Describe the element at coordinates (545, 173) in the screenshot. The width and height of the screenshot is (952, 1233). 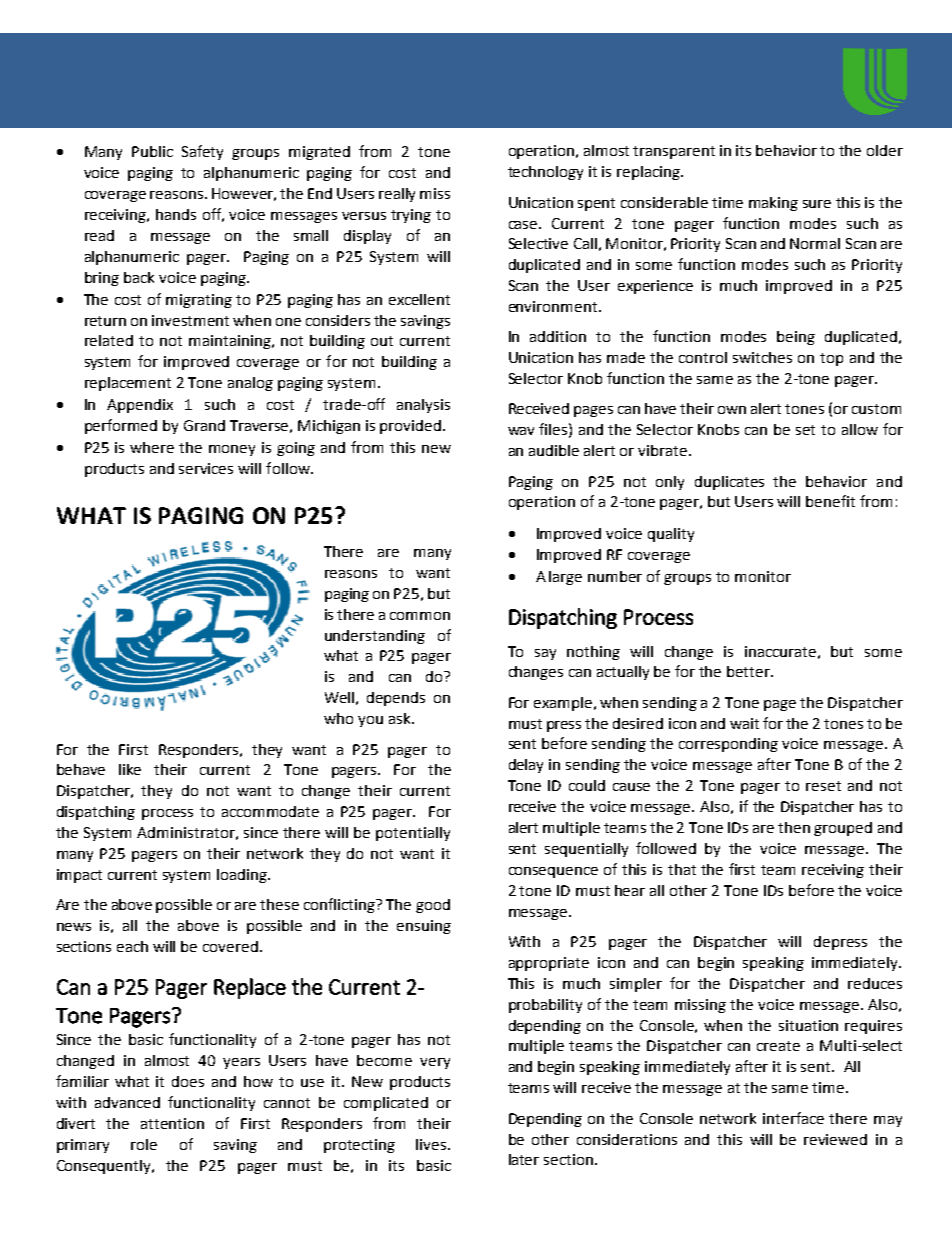
I see `technology` at that location.
